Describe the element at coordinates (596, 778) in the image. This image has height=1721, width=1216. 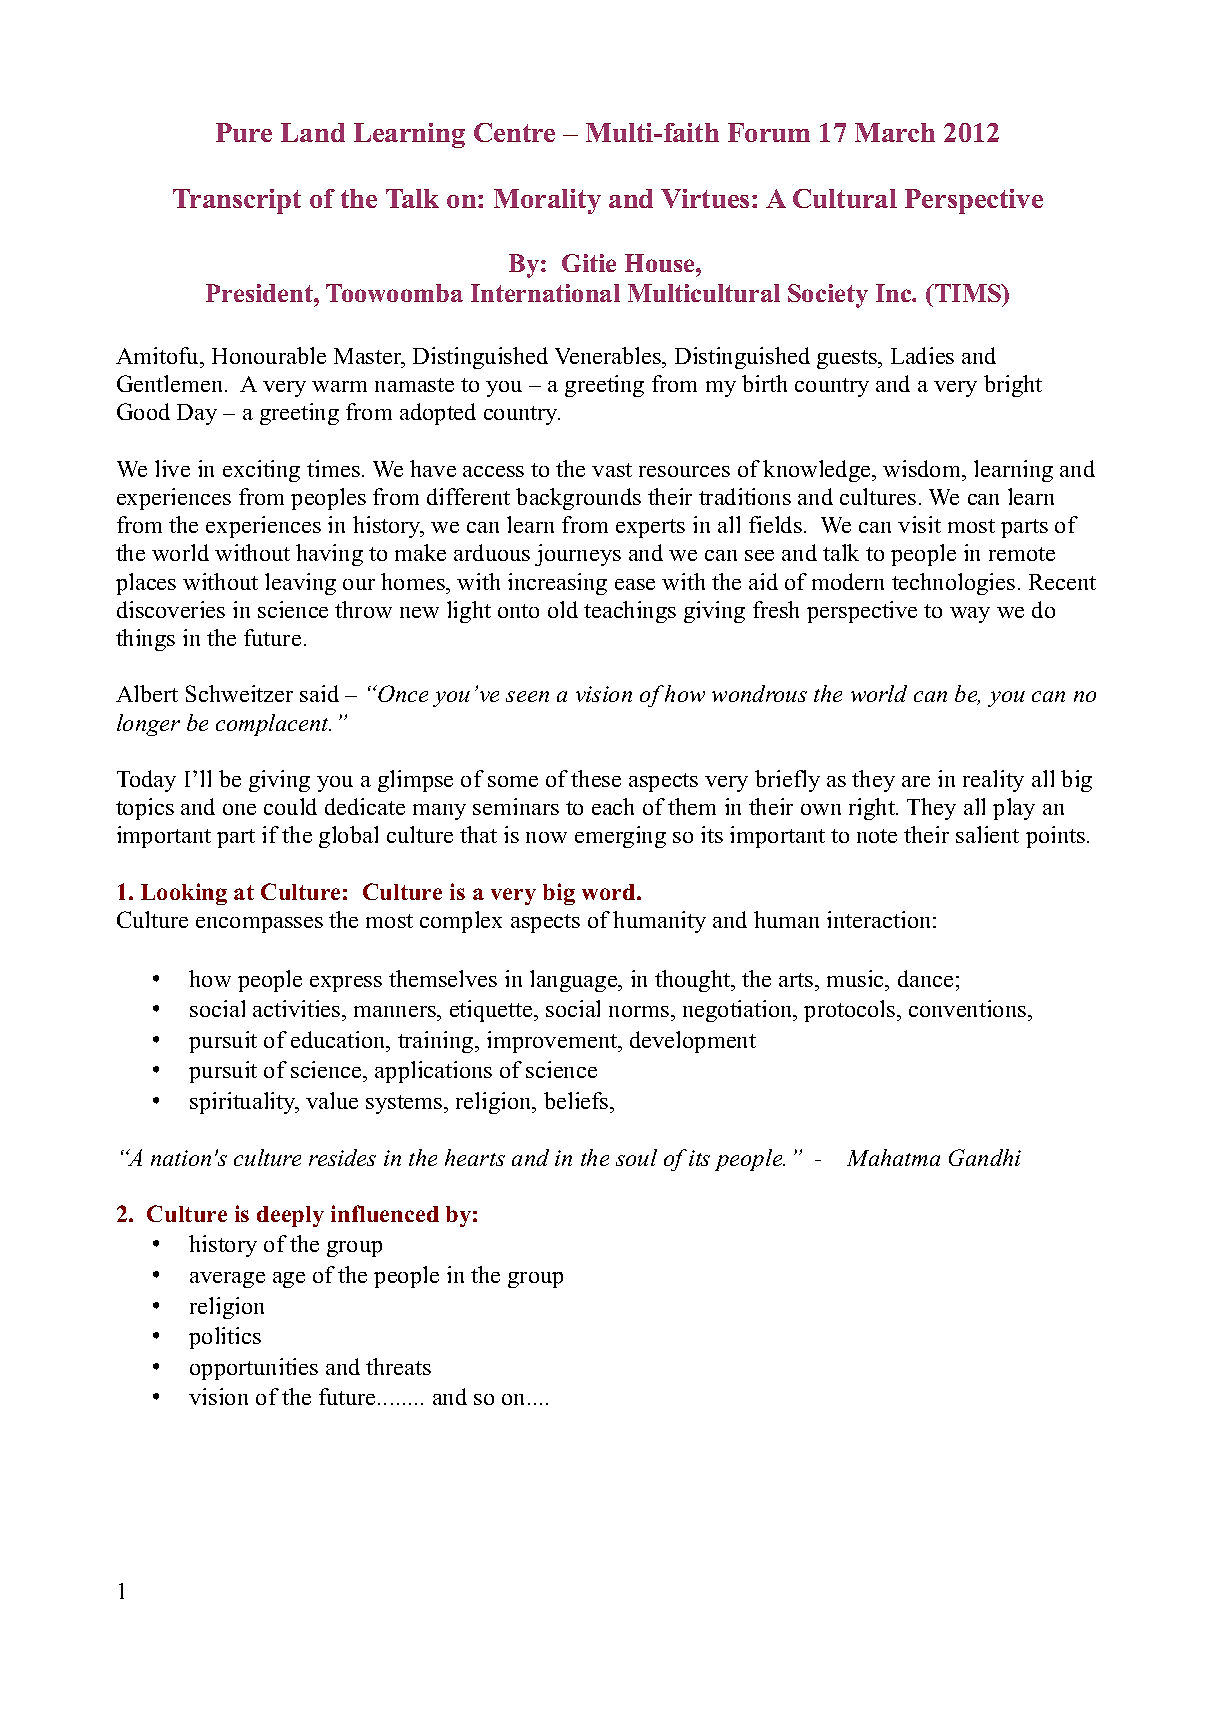
I see `these` at that location.
